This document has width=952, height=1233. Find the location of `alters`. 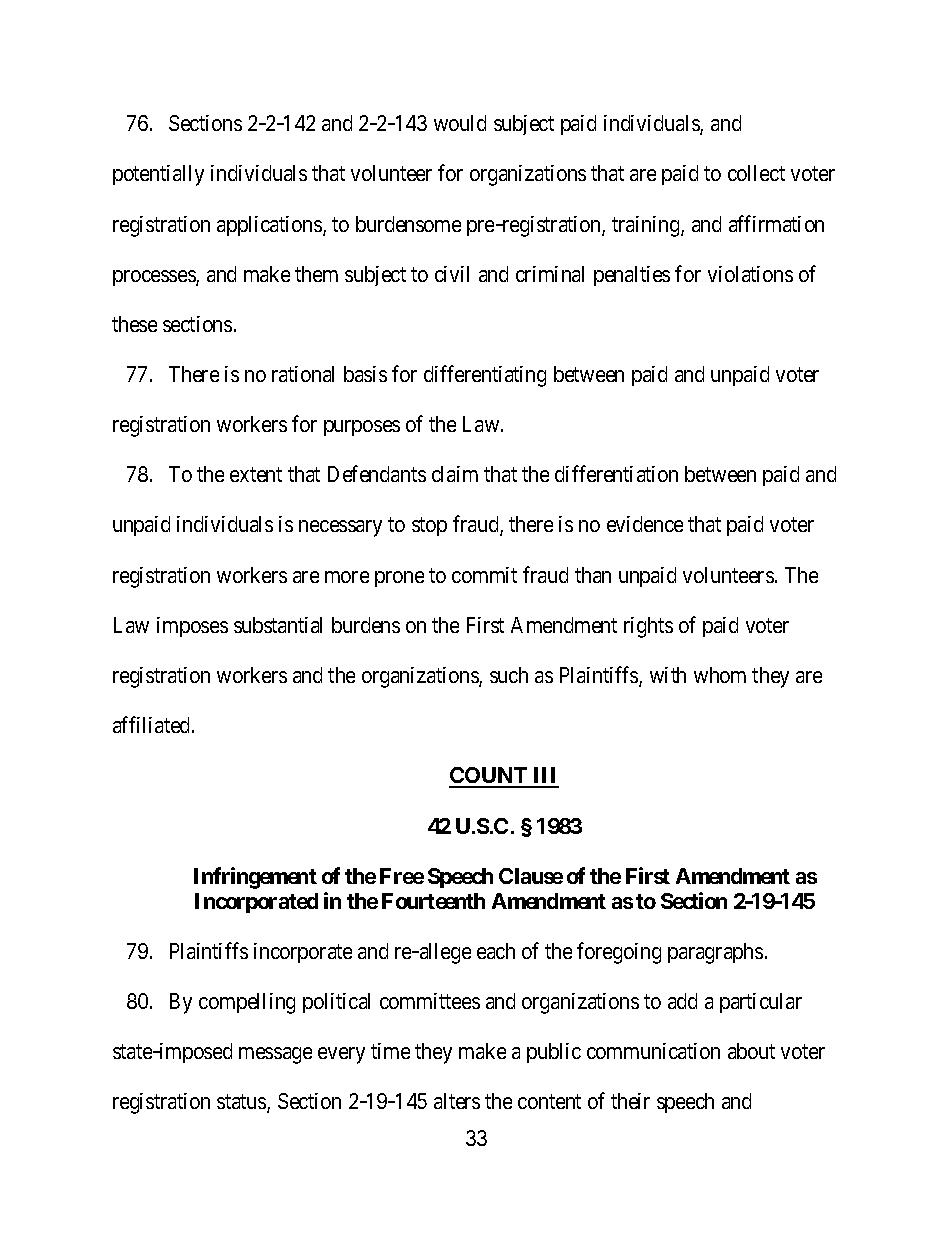

alters is located at coordinates (457, 1101).
